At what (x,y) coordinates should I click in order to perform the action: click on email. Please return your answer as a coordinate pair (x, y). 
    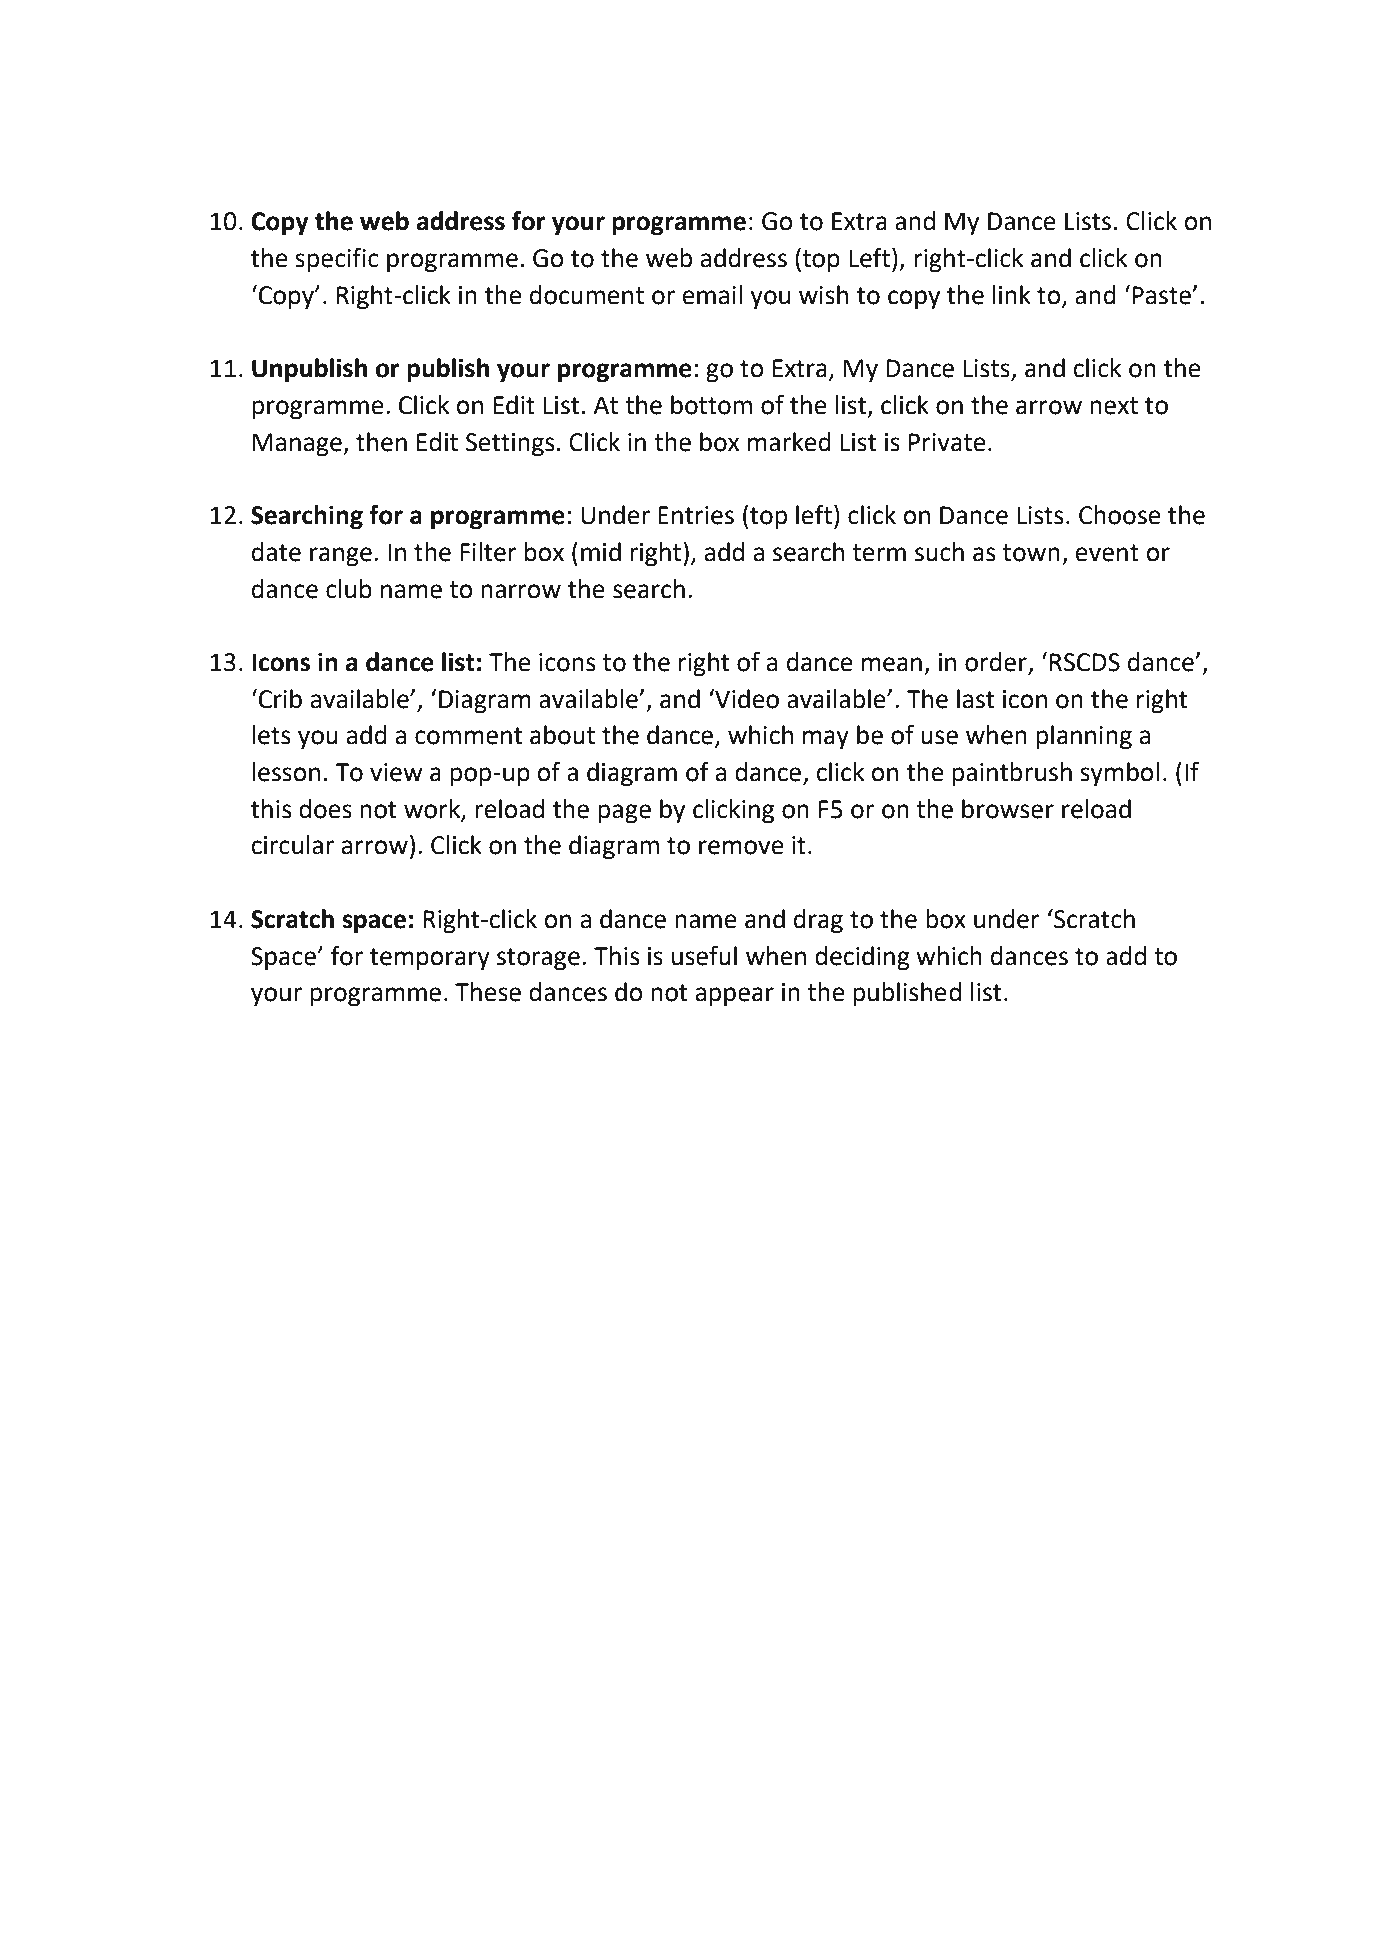
    Looking at the image, I should click on (712, 295).
